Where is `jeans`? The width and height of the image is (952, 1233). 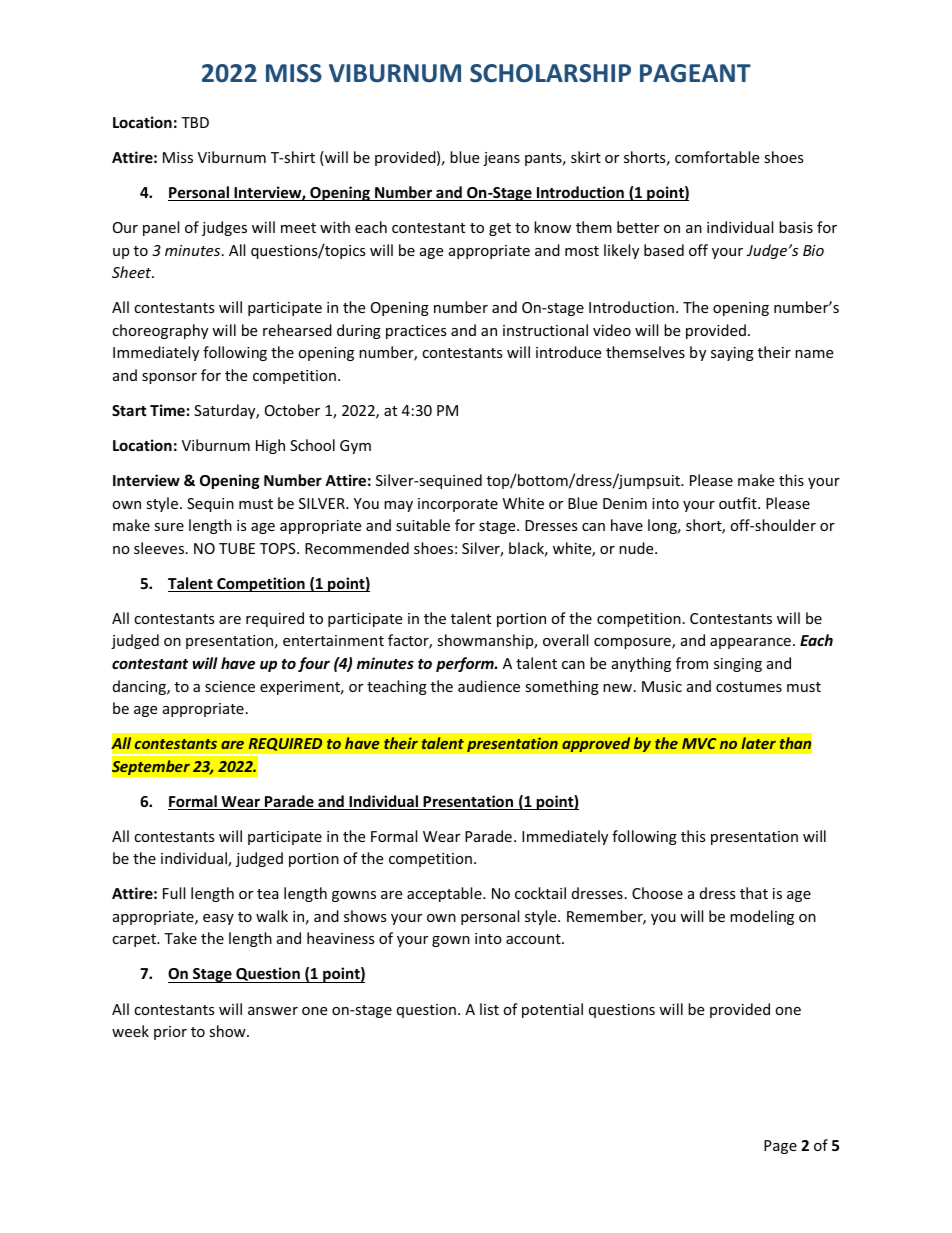 jeans is located at coordinates (501, 159).
